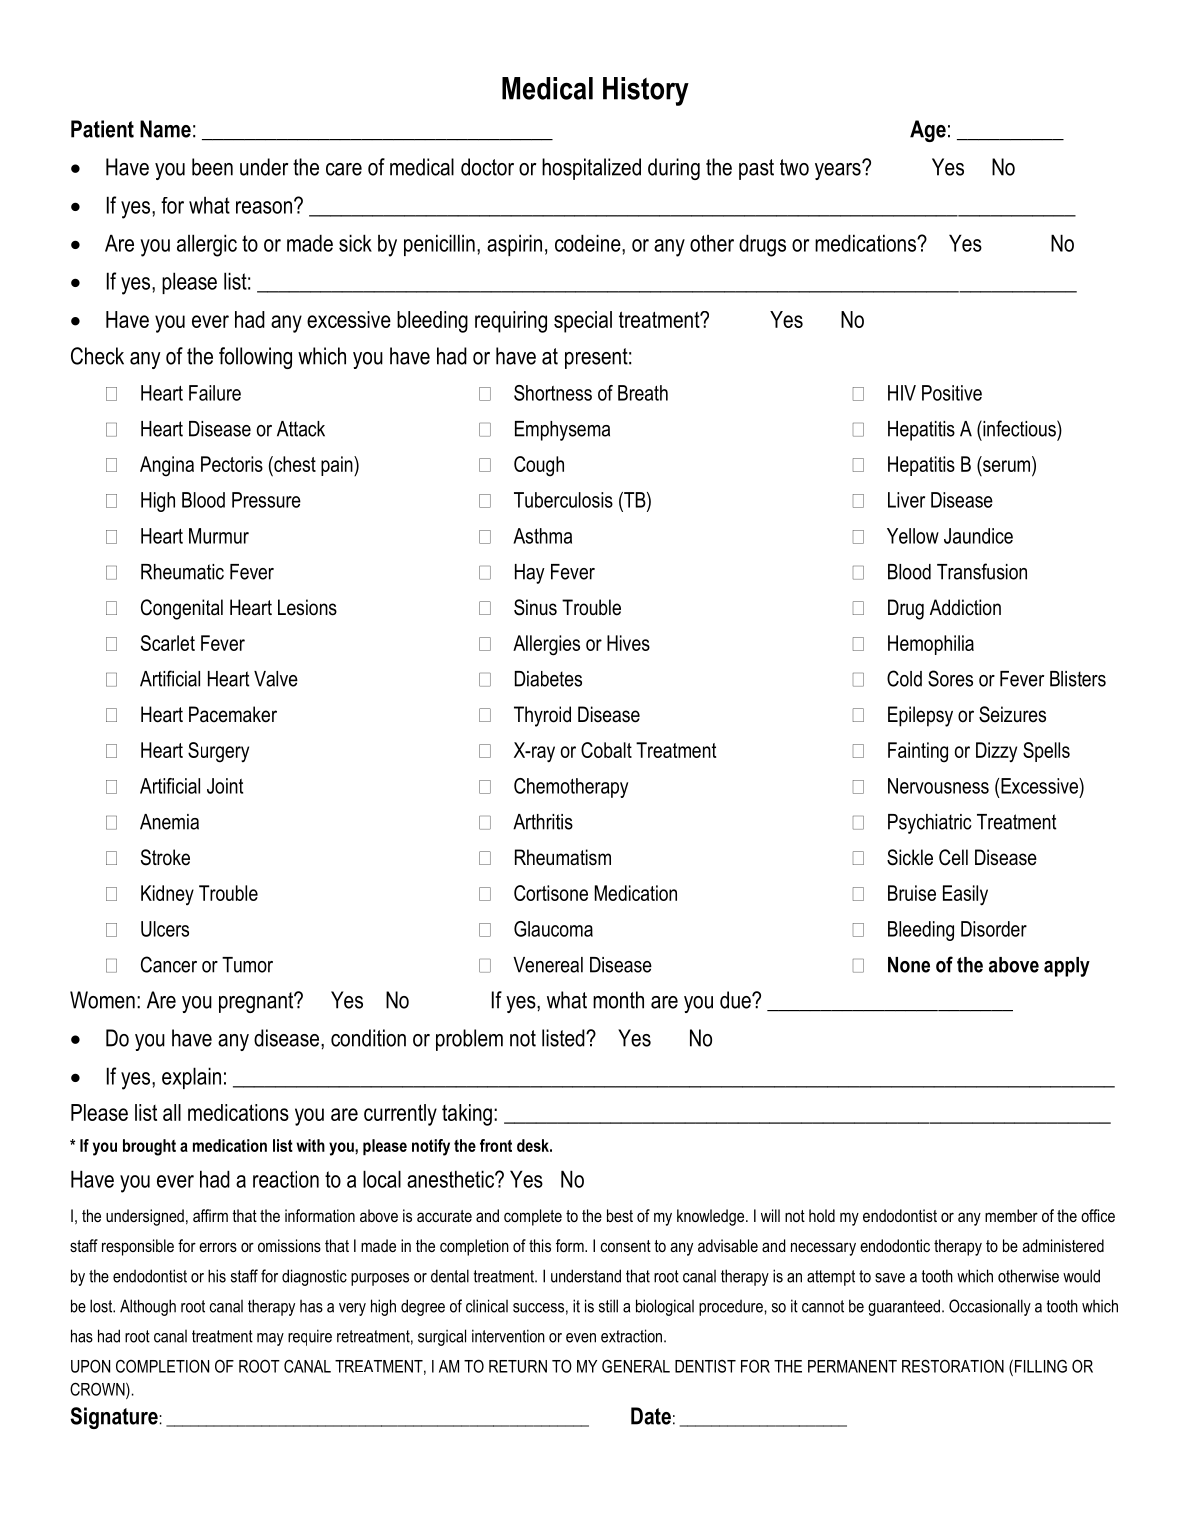  Describe the element at coordinates (953, 1366) in the screenshot. I see `RESTORATION` at that location.
